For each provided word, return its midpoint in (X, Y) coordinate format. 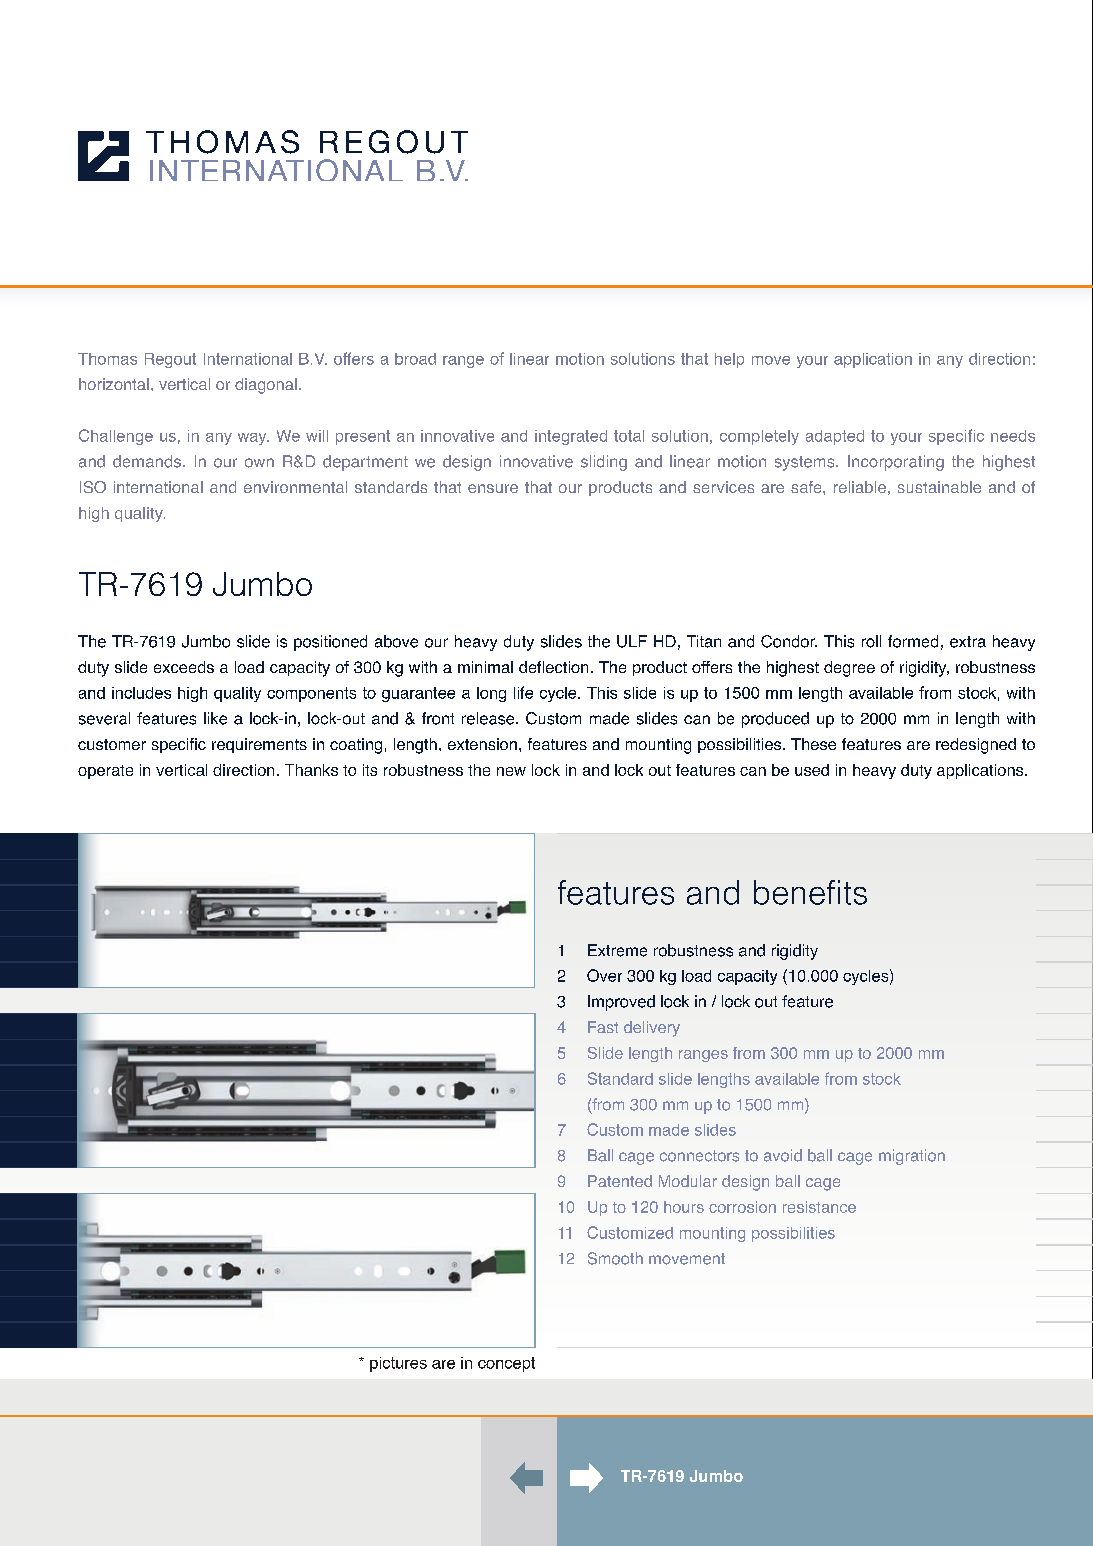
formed (913, 641)
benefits (810, 892)
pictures (398, 1364)
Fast (603, 1027)
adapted (835, 437)
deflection (553, 667)
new (511, 771)
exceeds (184, 667)
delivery (652, 1029)
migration (912, 1157)
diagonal (266, 386)
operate (105, 772)
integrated (571, 437)
